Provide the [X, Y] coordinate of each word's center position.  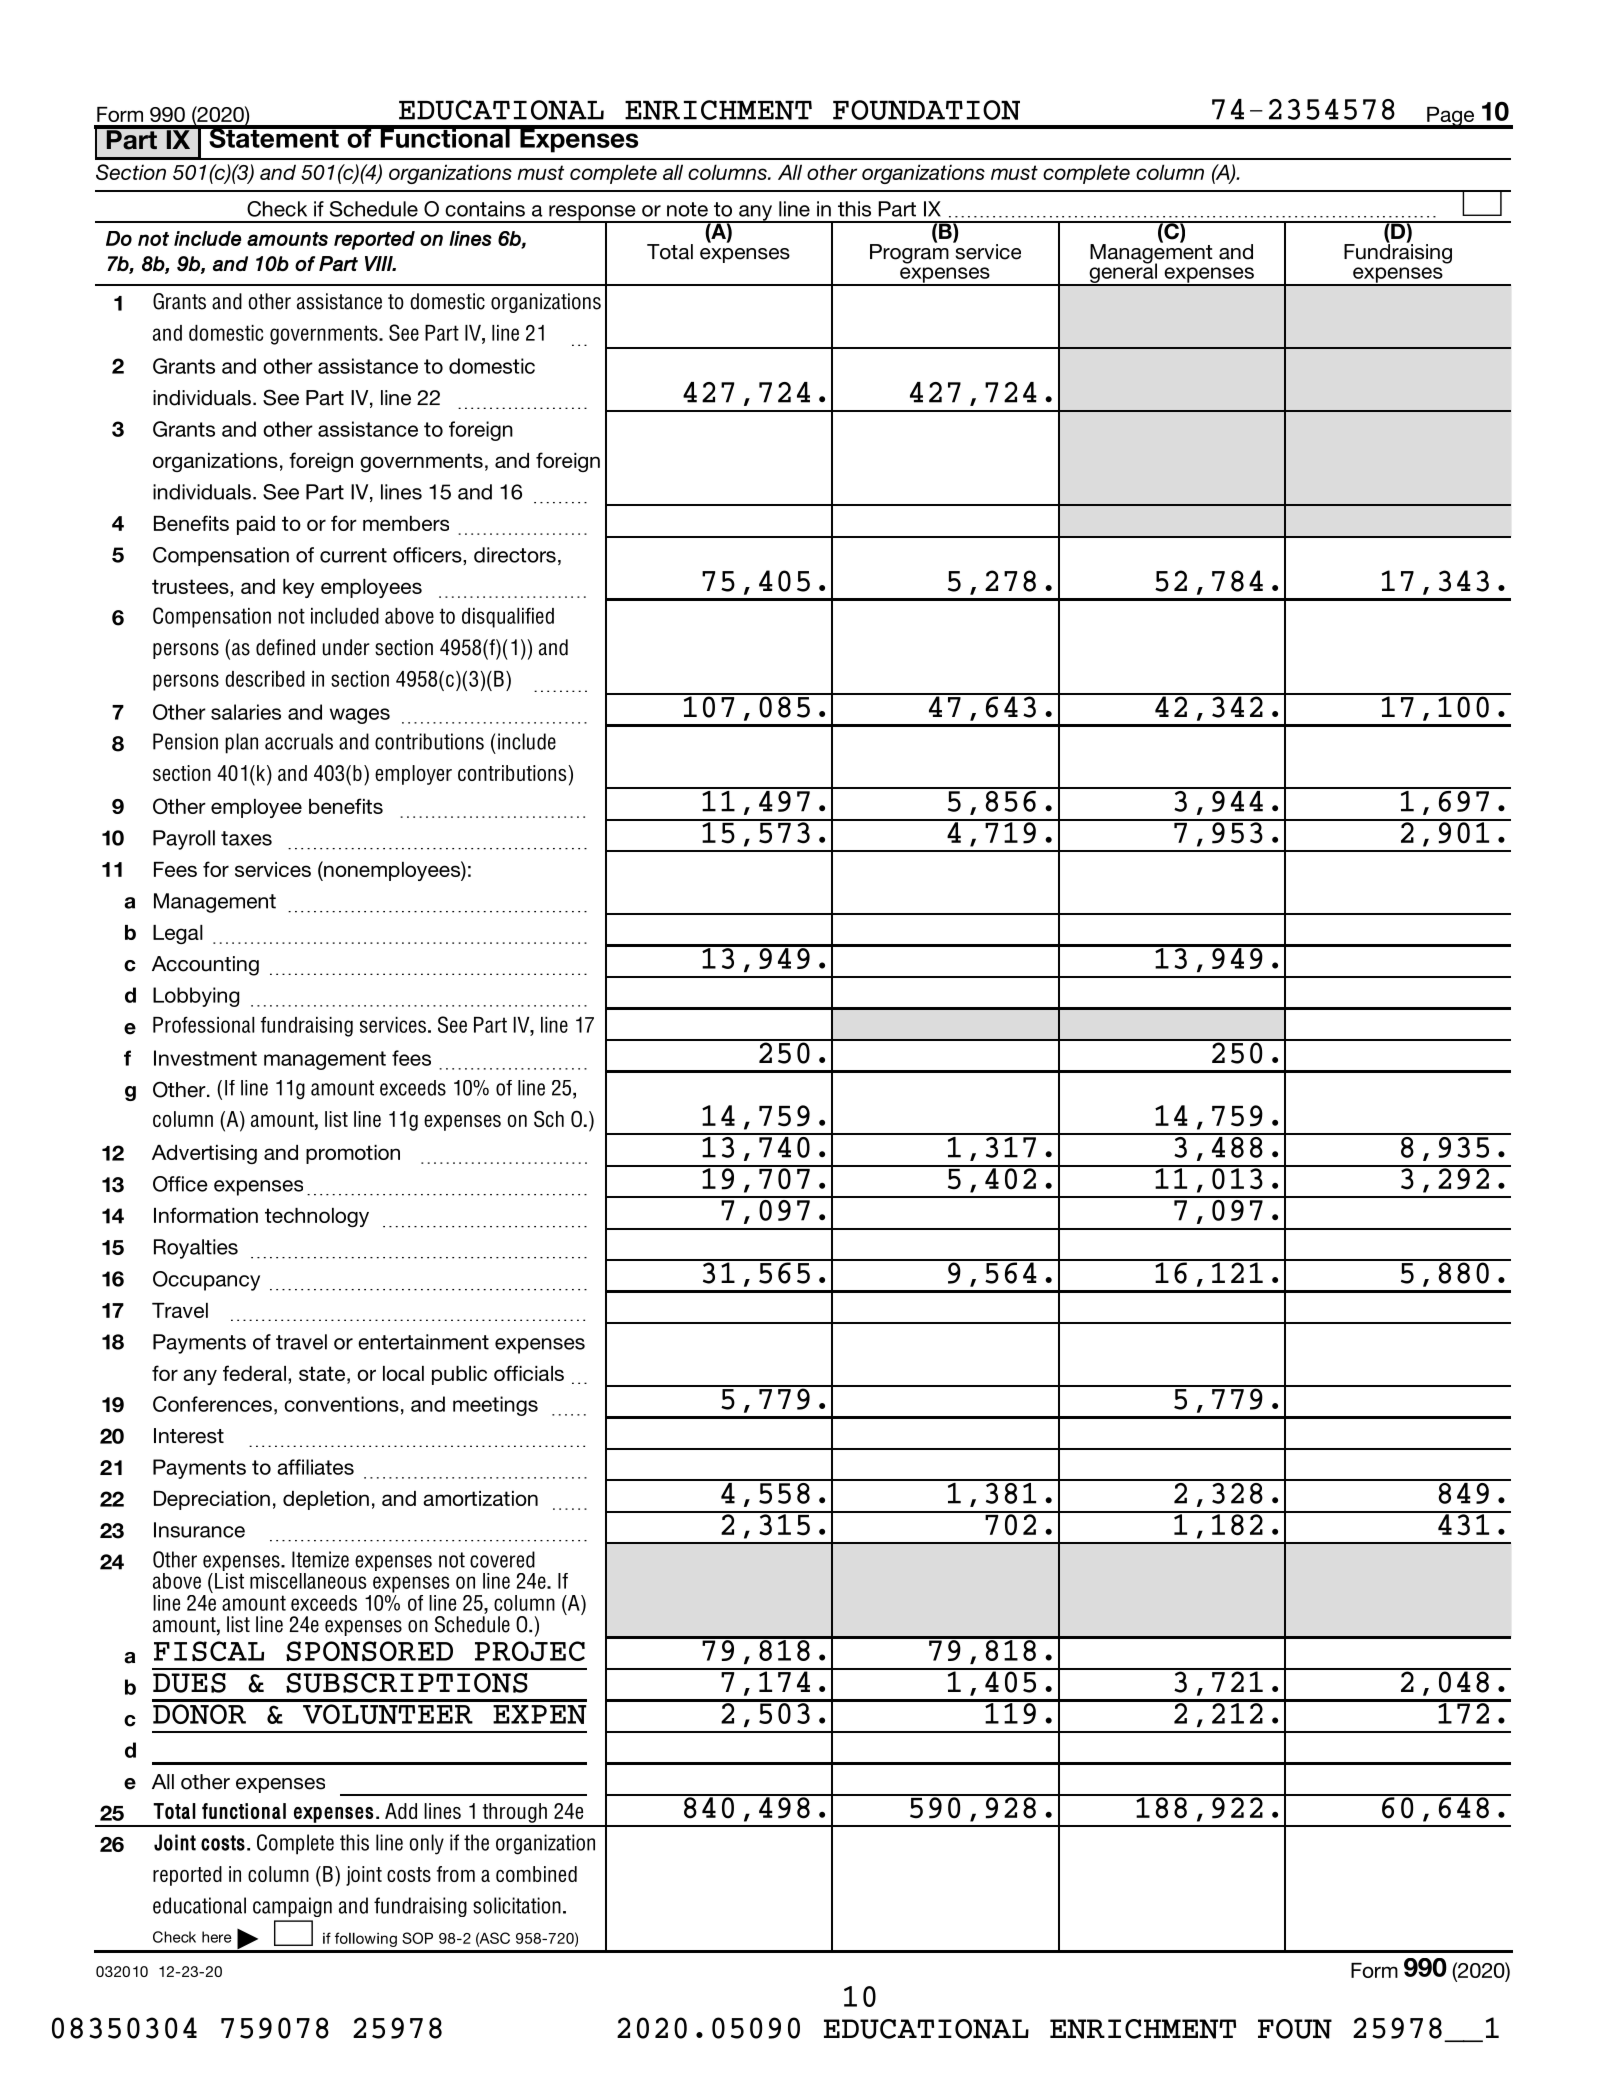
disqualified [508, 617]
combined [536, 1874]
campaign [292, 1907]
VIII [380, 263]
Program [909, 253]
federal [254, 1373]
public [459, 1375]
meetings [495, 1406]
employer [413, 775]
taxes [246, 838]
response [592, 214]
